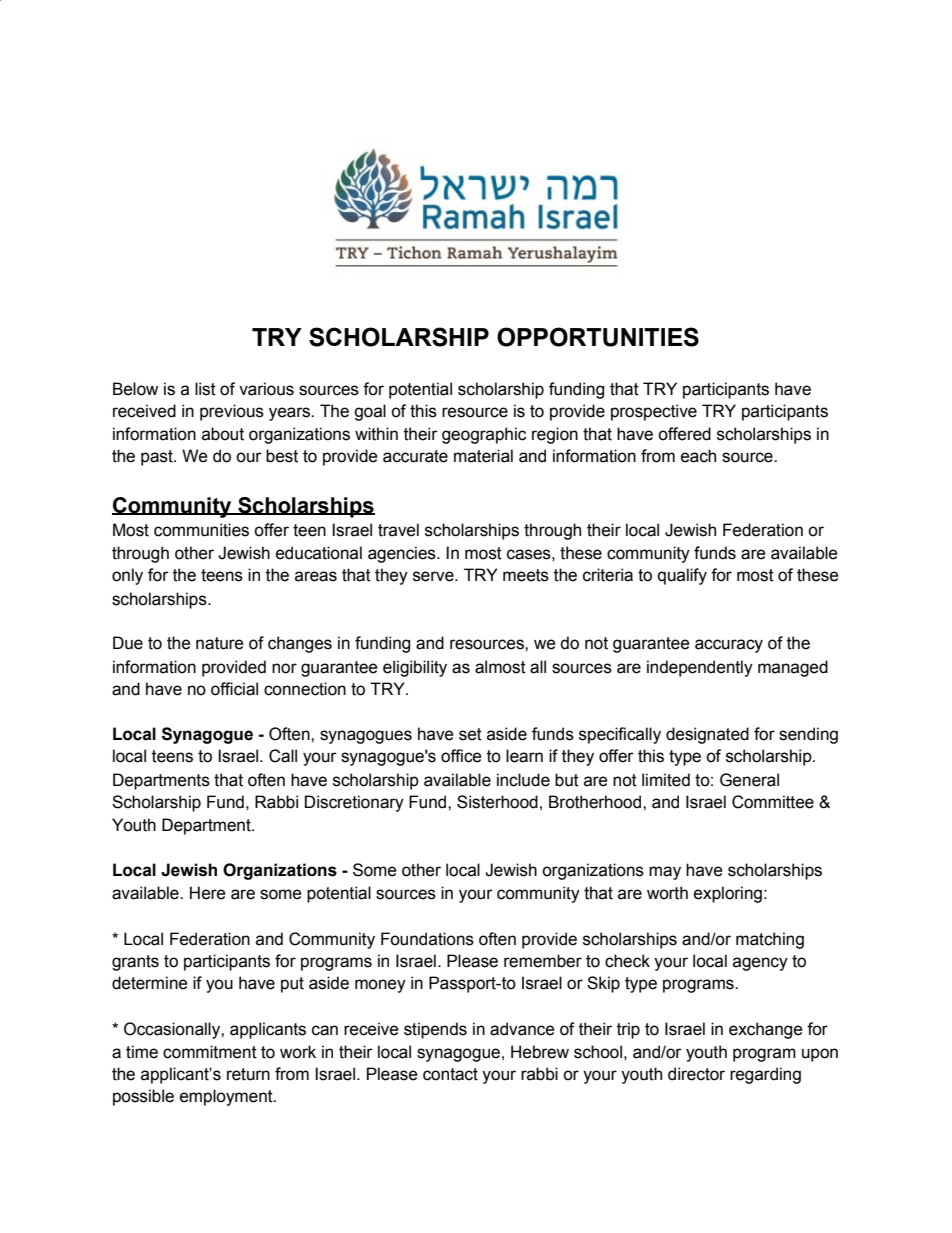 This image has width=952, height=1233. I want to click on OPPORTUNITIES, so click(598, 337).
